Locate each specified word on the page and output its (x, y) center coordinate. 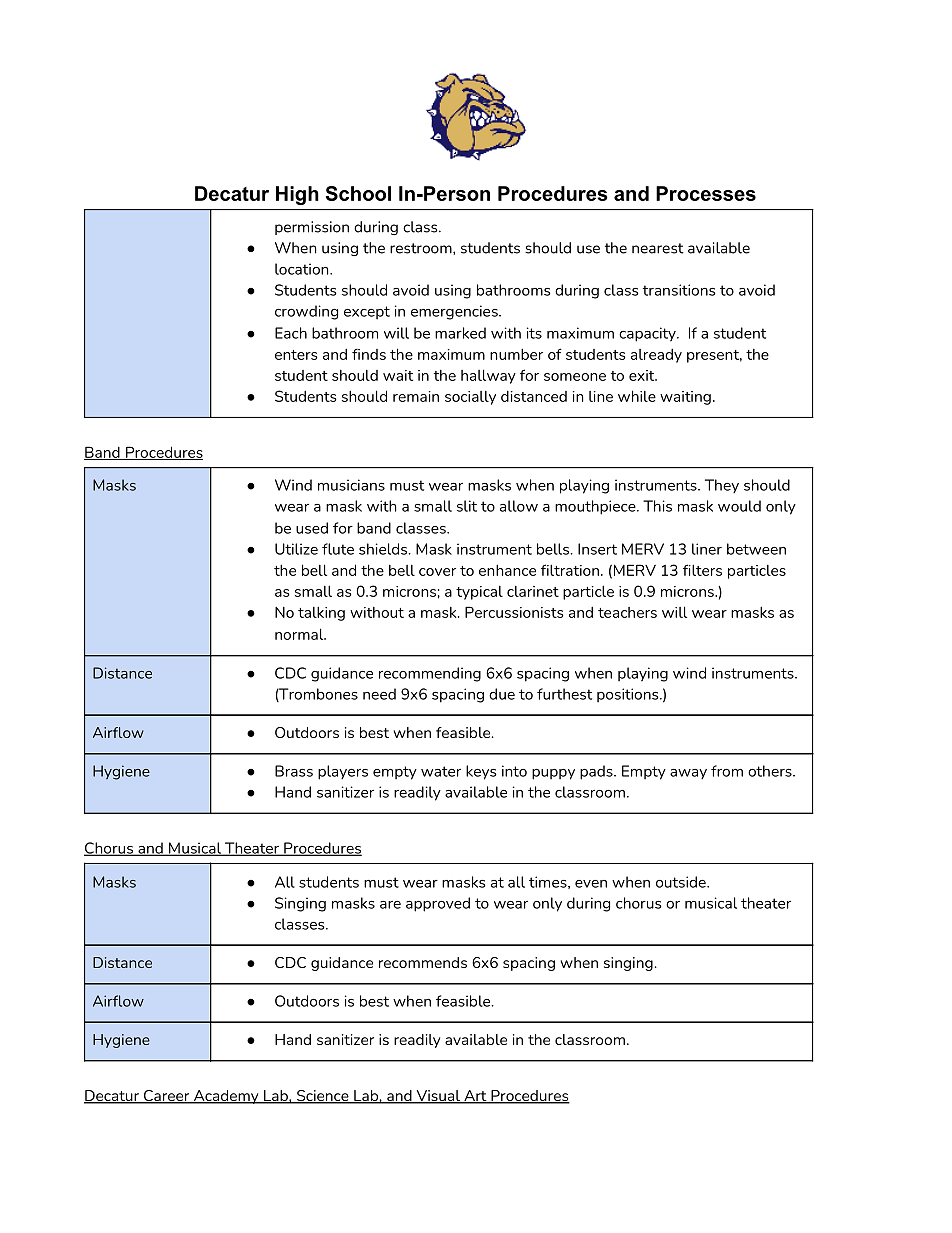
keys (481, 772)
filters (702, 570)
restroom (422, 249)
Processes (706, 193)
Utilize (296, 549)
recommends (423, 962)
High (297, 195)
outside (682, 882)
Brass (294, 771)
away (688, 774)
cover (437, 572)
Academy (226, 1097)
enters (296, 355)
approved (438, 904)
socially (470, 398)
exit (643, 375)
